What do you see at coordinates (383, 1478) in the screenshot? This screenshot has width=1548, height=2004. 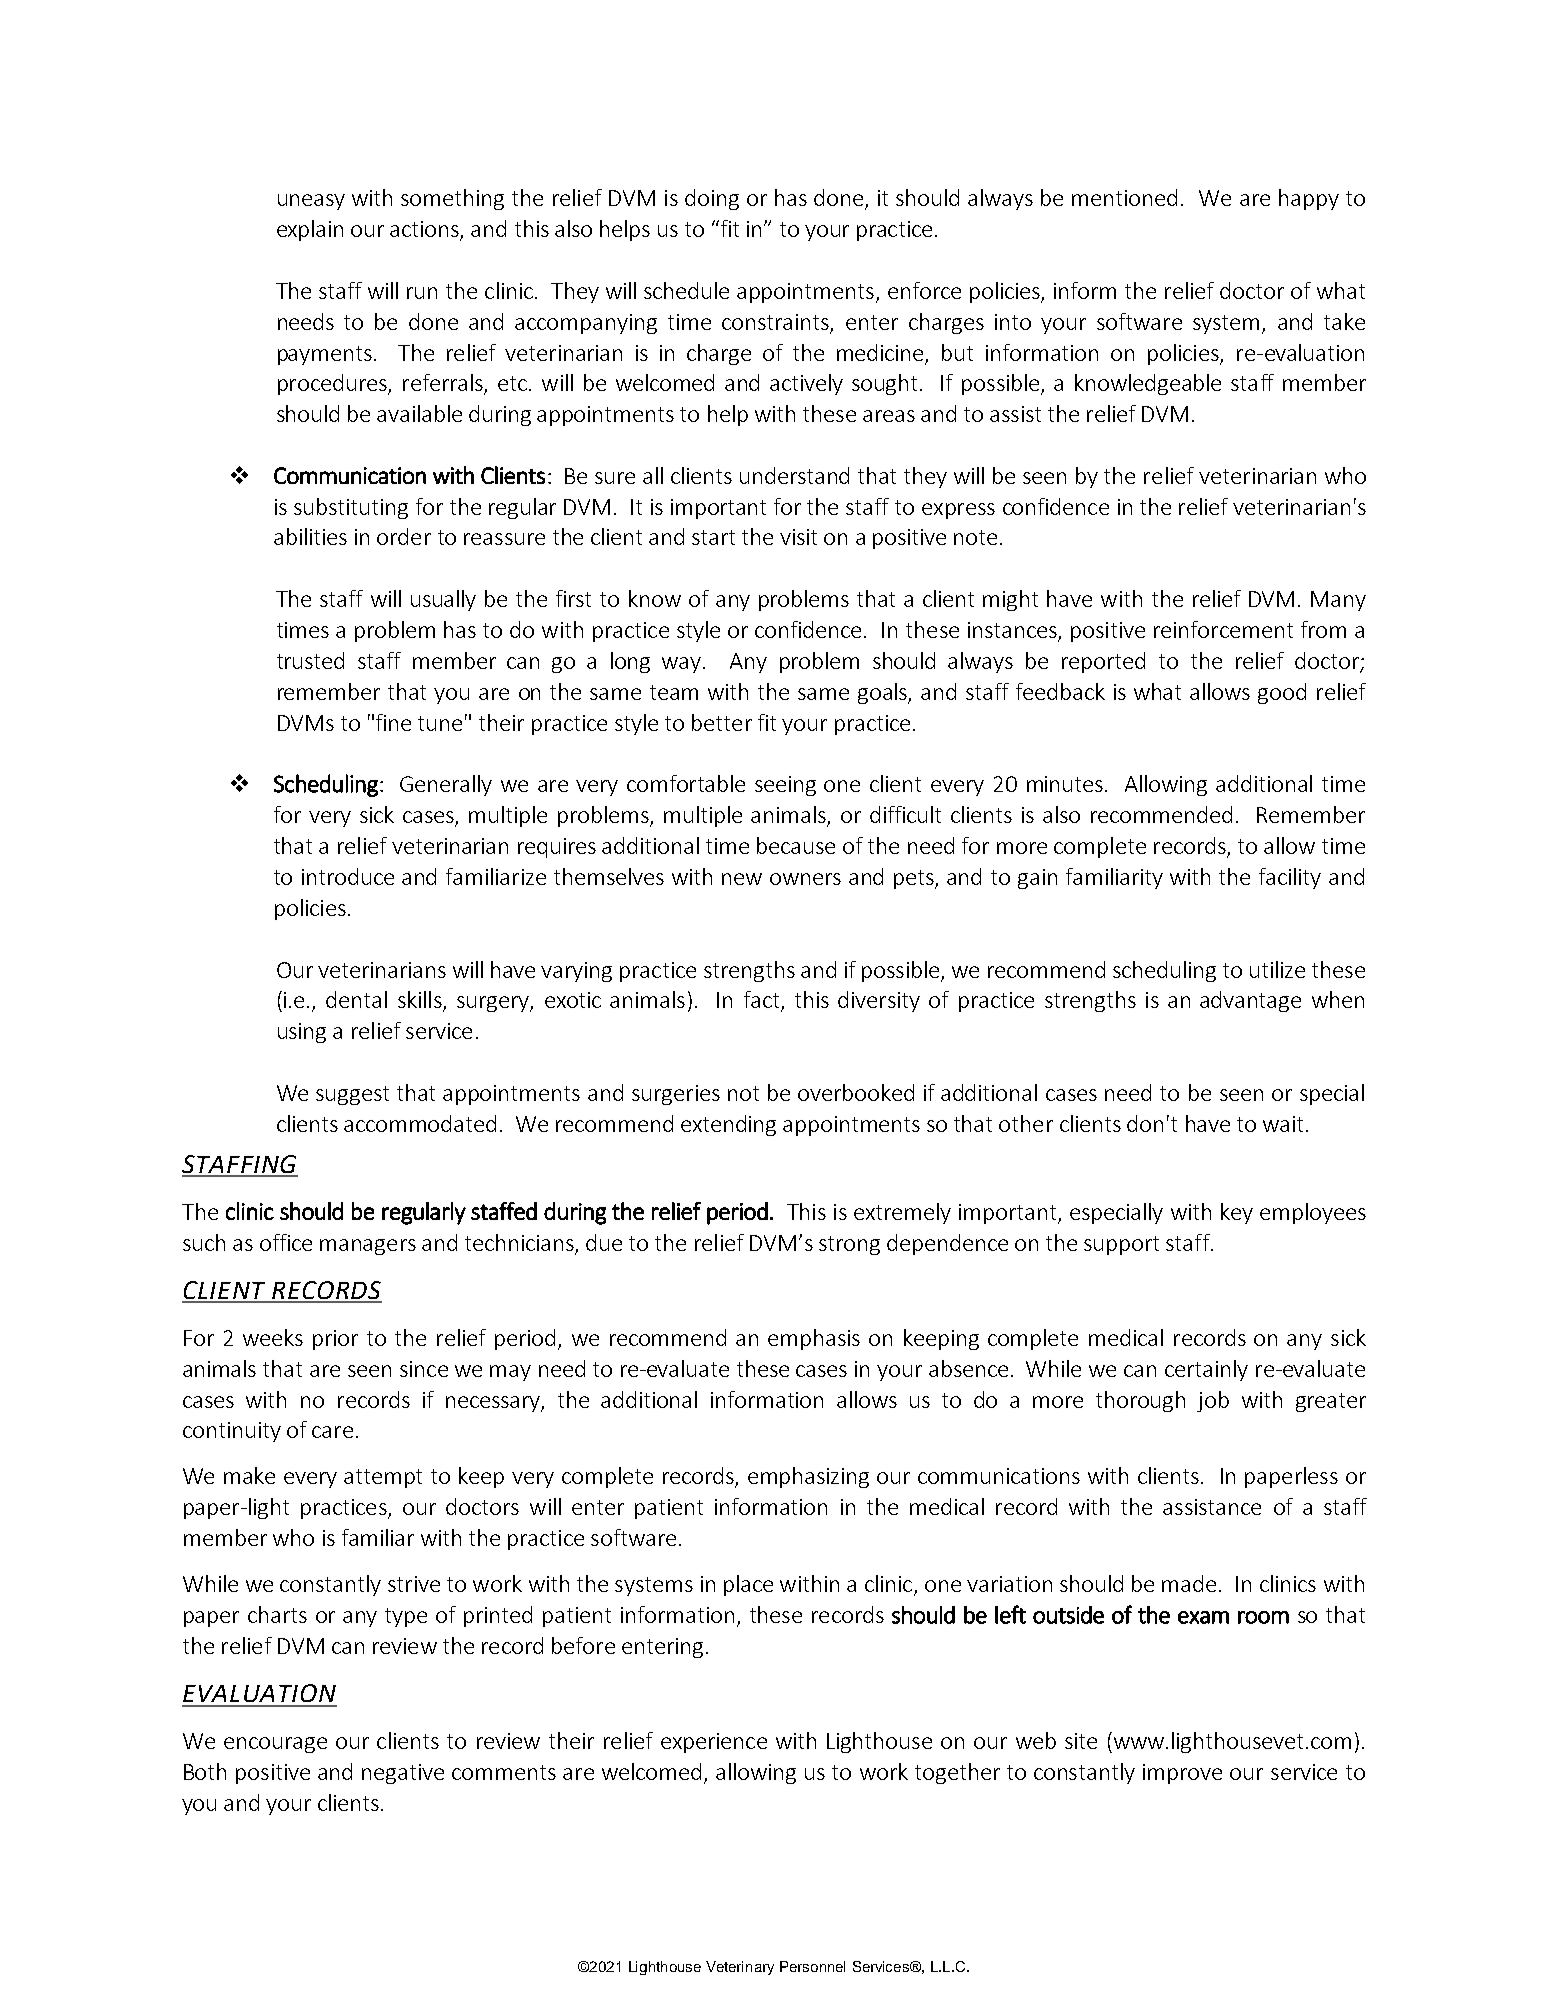 I see `attempt` at bounding box center [383, 1478].
